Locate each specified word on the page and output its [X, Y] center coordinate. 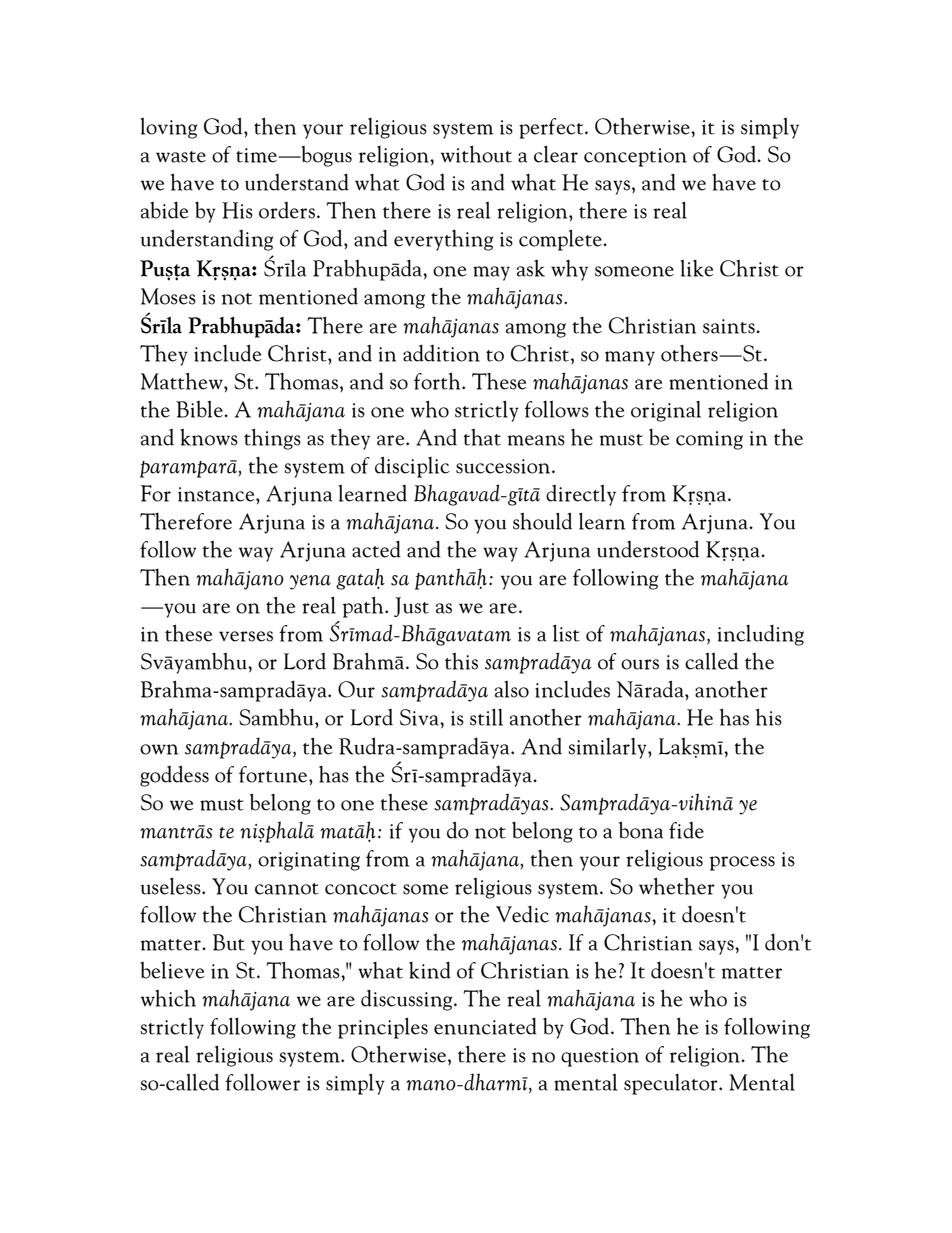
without [476, 154]
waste [181, 157]
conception [635, 157]
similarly [608, 748]
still [486, 717]
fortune [274, 774]
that [482, 437]
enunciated [485, 1026]
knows [209, 437]
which [168, 998]
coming [709, 440]
